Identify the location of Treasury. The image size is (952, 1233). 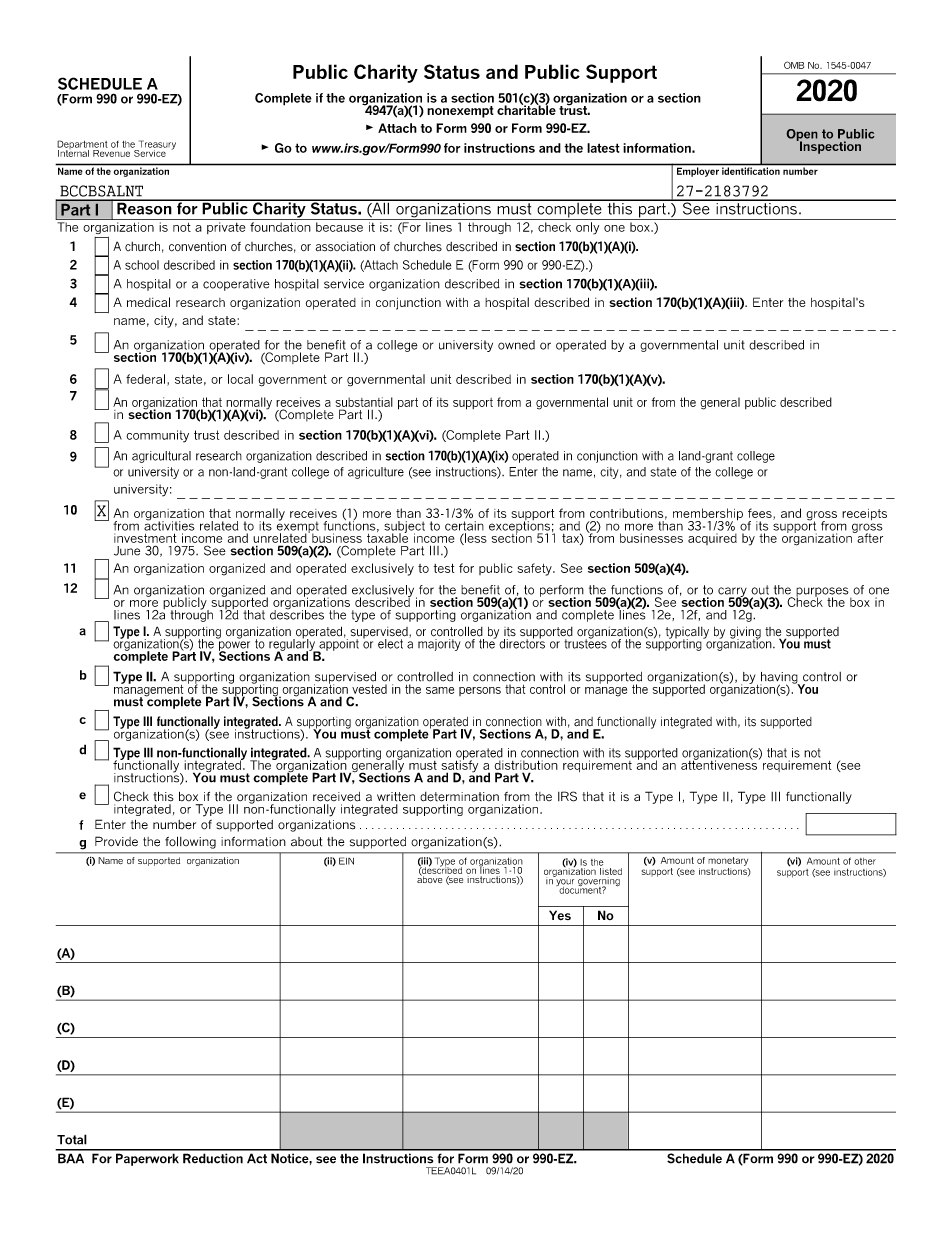
(156, 146).
